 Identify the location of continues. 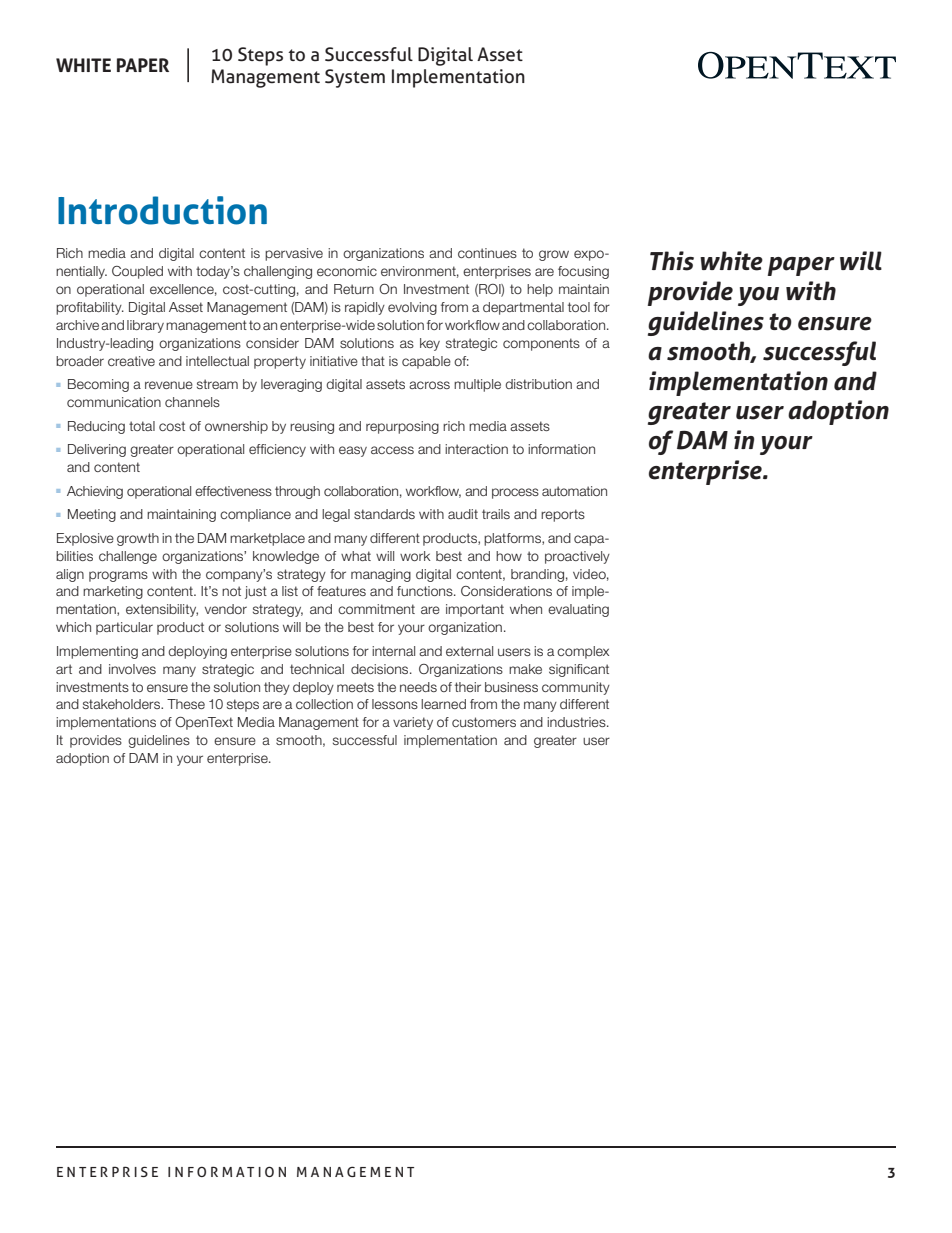
(487, 253).
